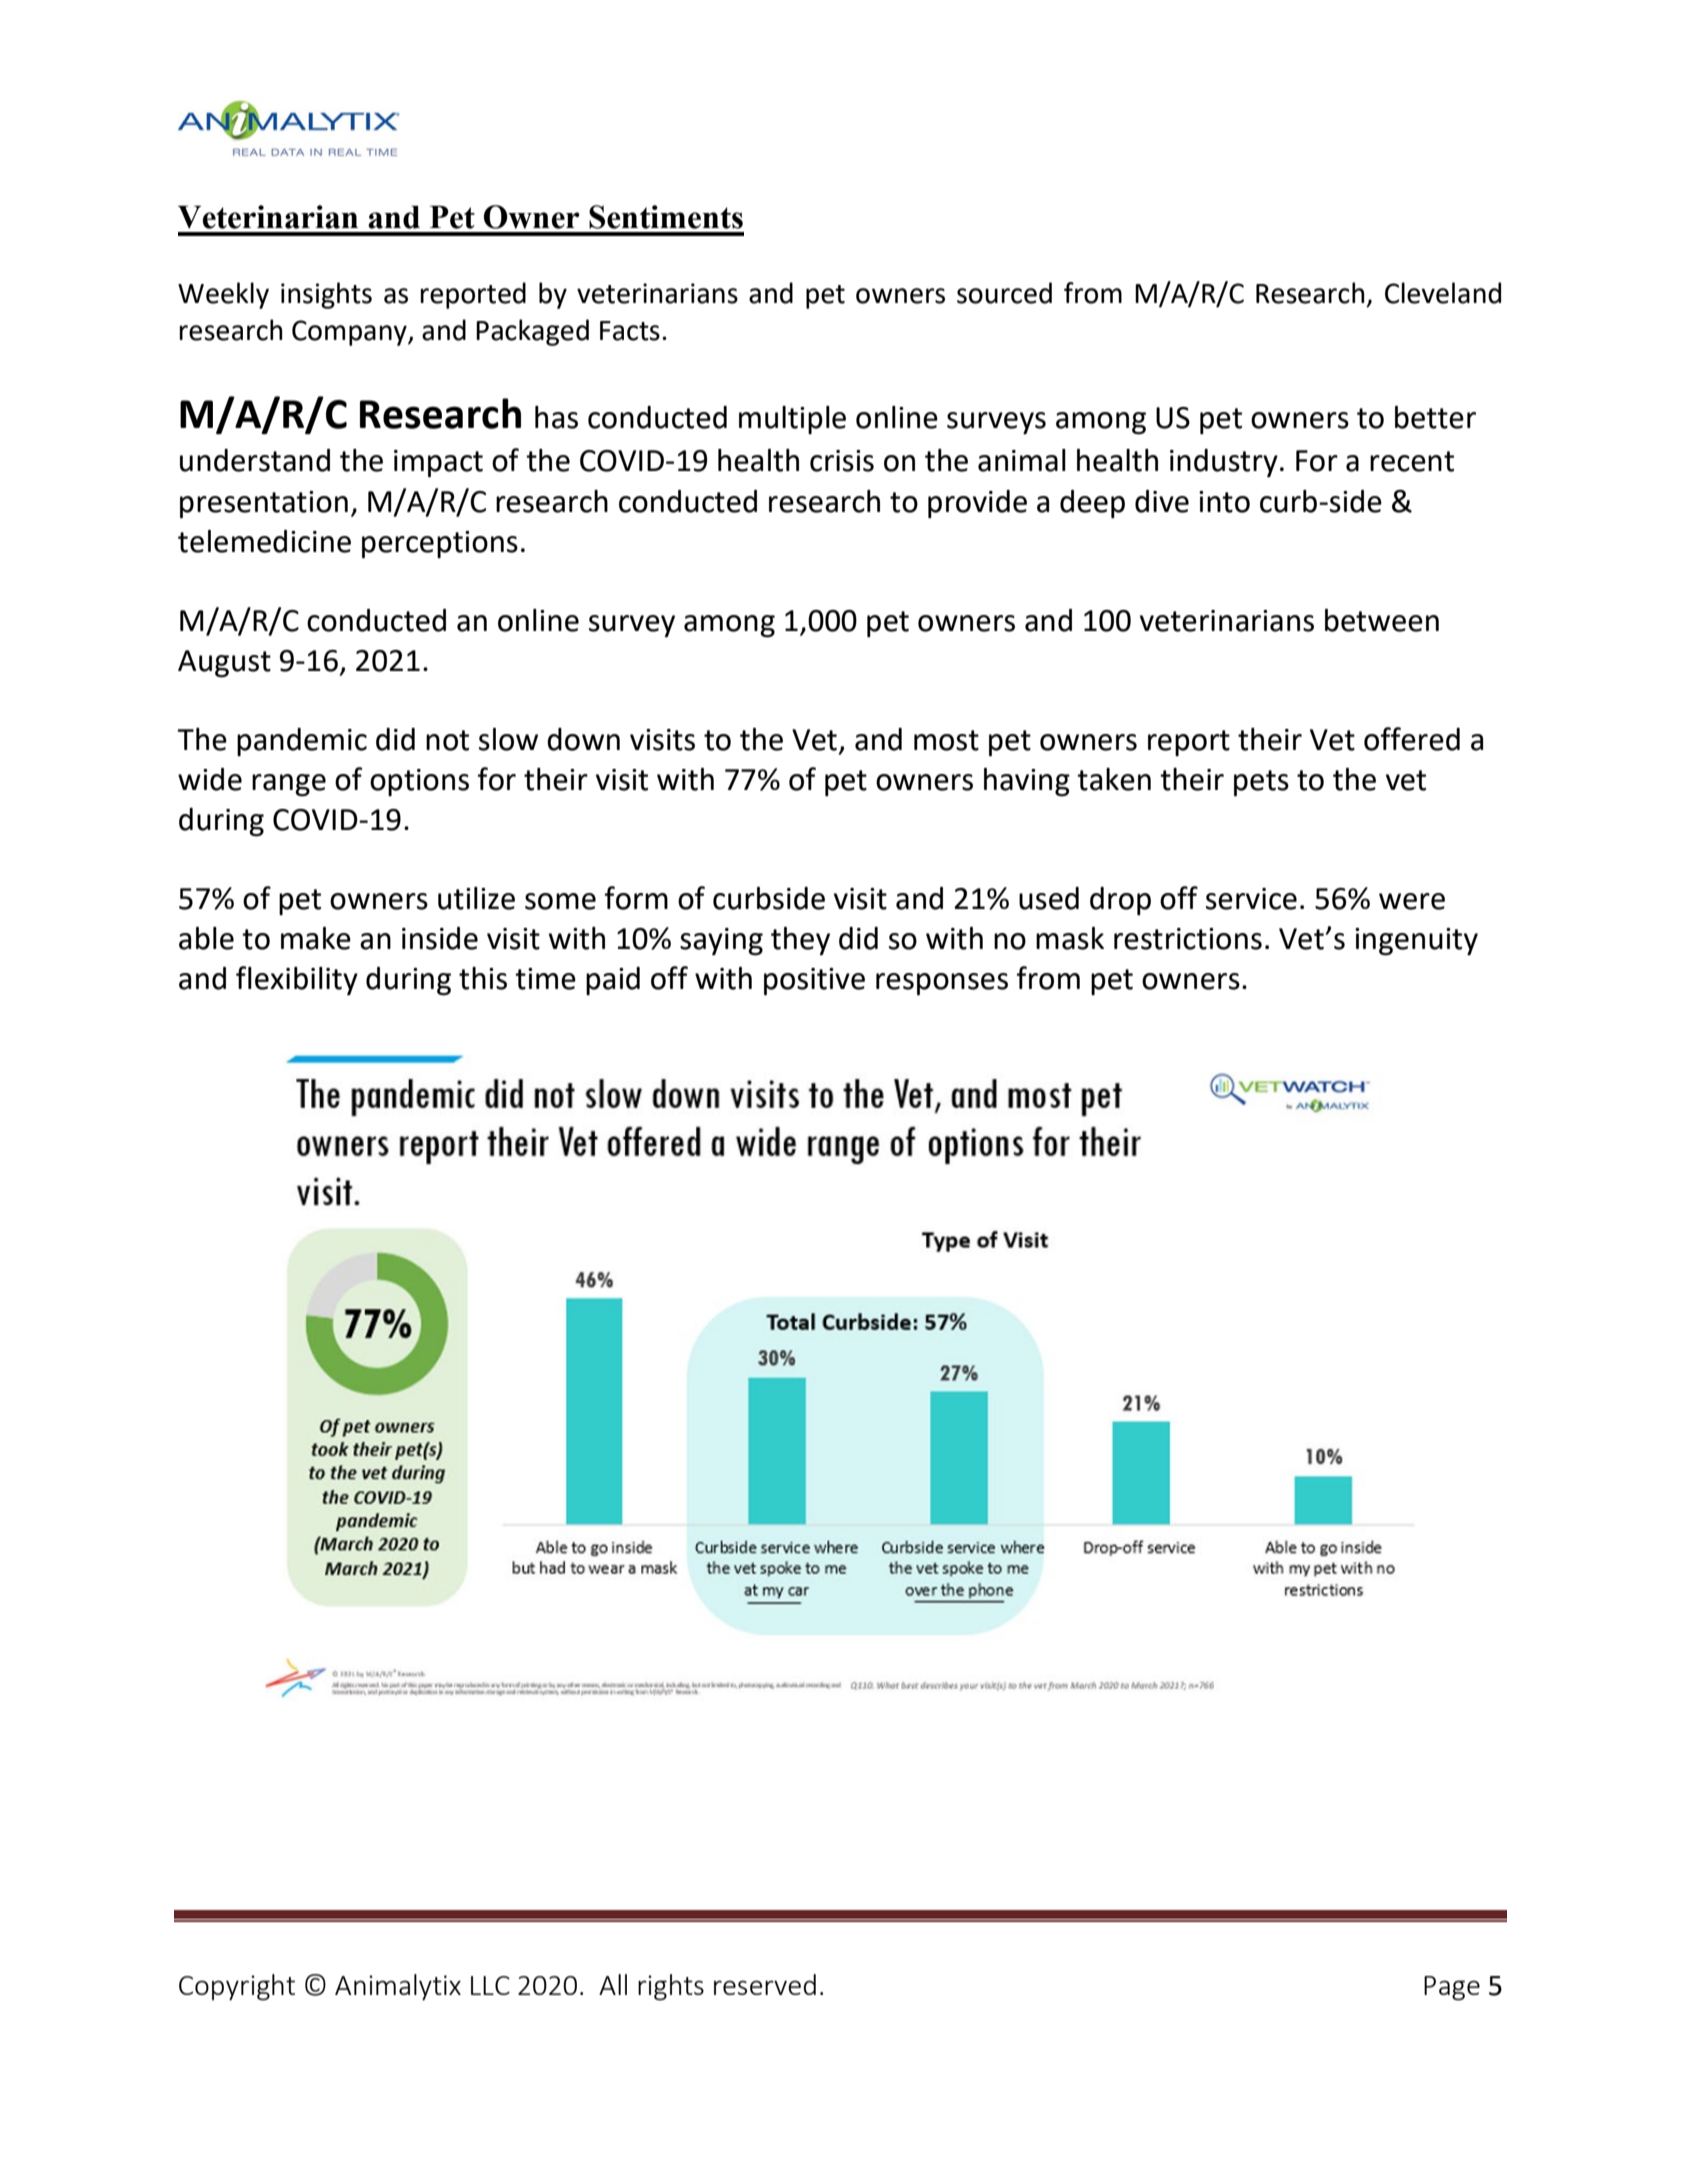  Describe the element at coordinates (297, 981) in the document. I see `flexibility` at that location.
